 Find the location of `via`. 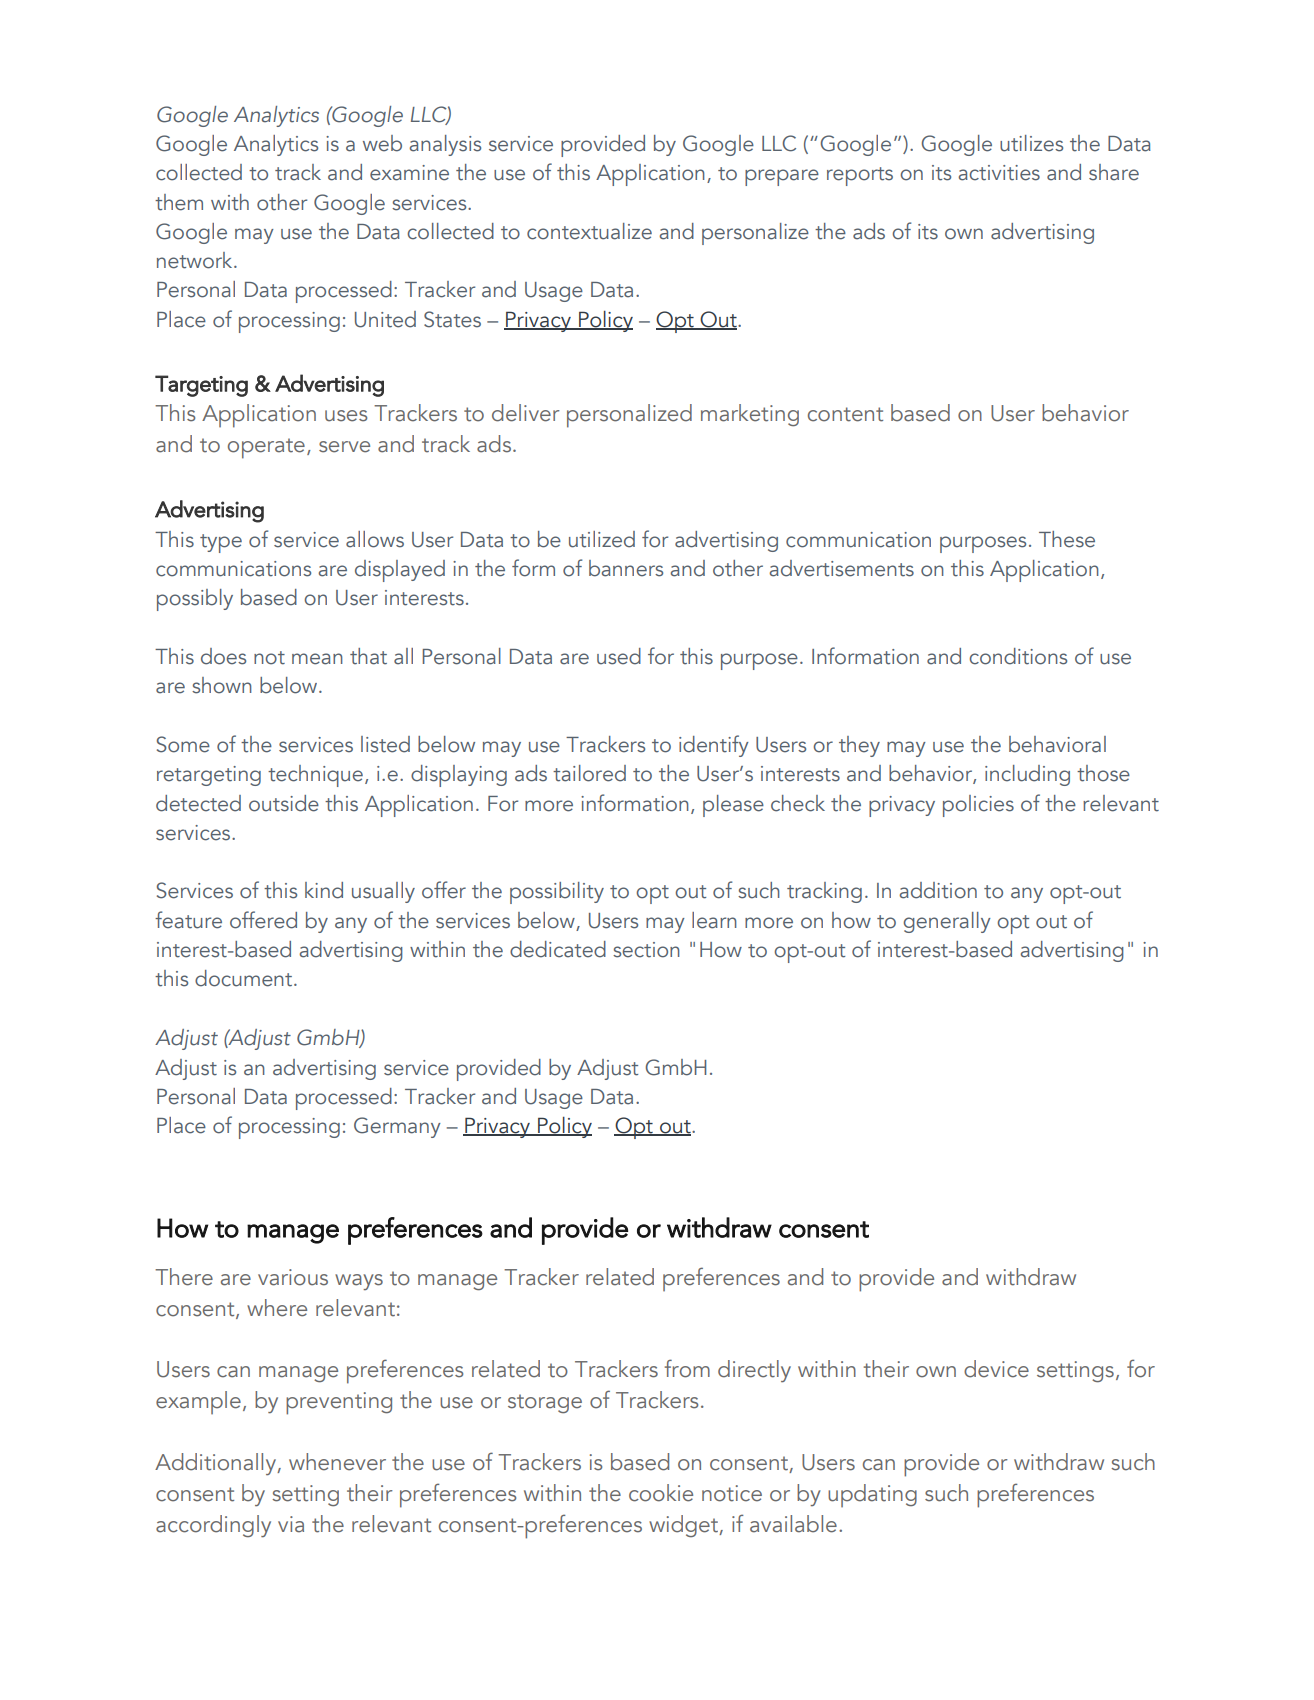

via is located at coordinates (291, 1524).
